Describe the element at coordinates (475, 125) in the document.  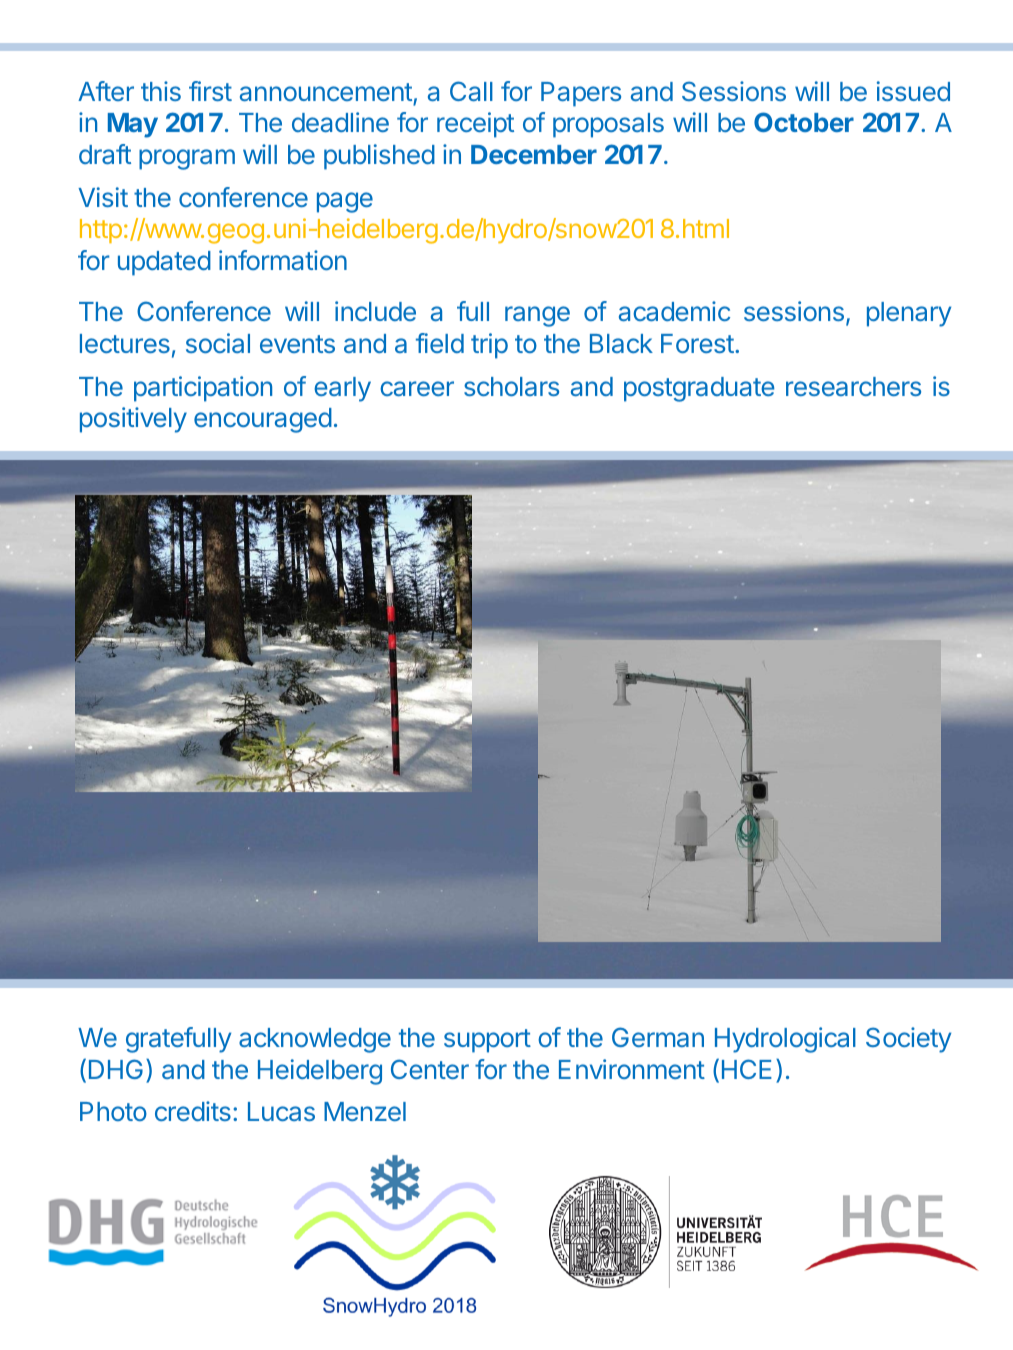
I see `receipt` at that location.
